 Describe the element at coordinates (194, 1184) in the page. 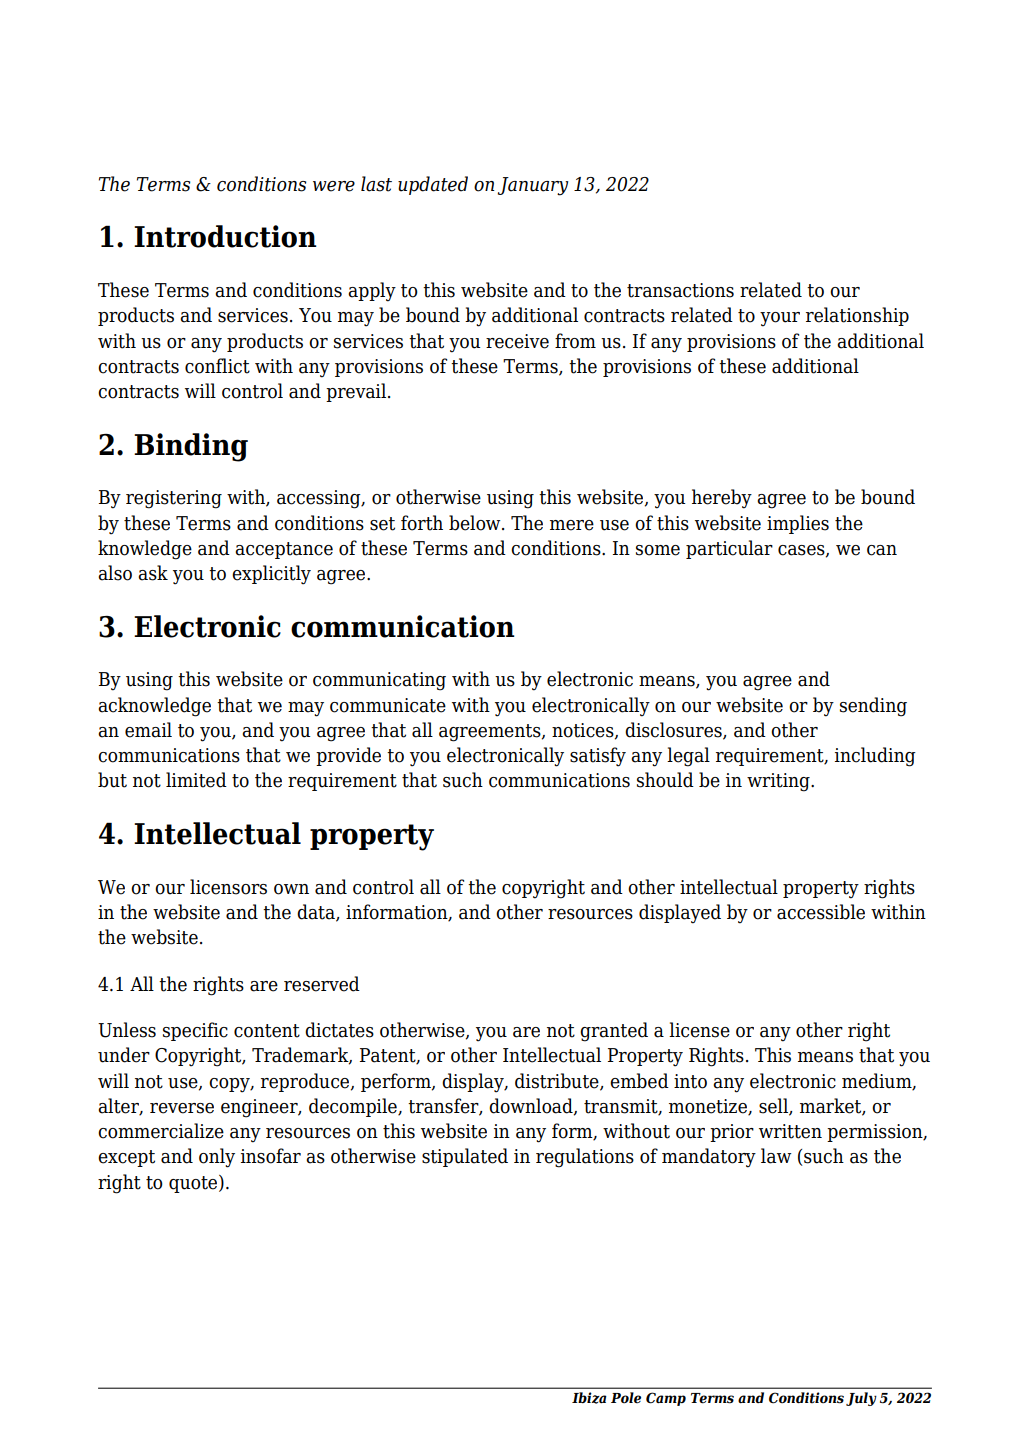

I see `quote` at that location.
